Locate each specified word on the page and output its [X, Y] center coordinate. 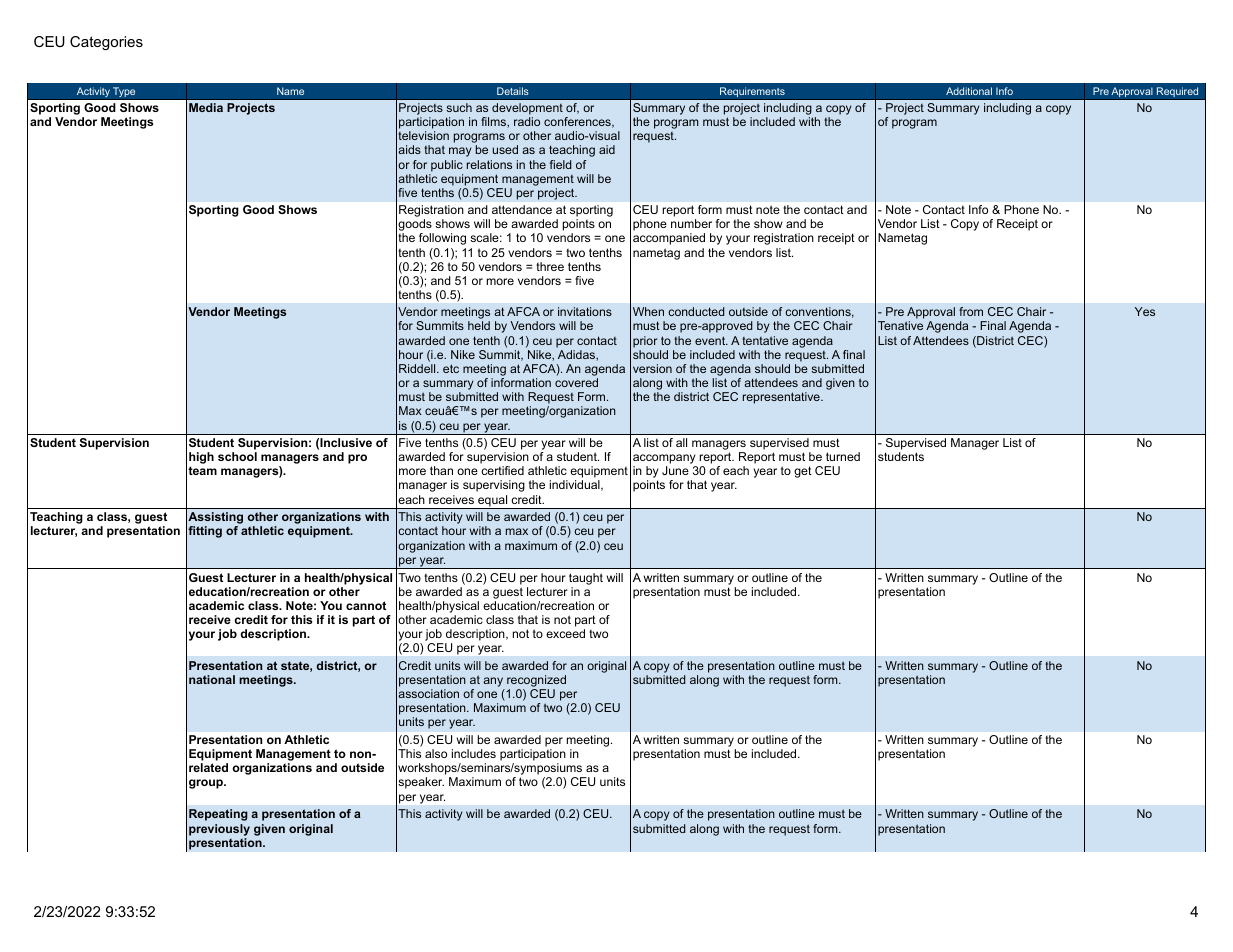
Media [206, 107]
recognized [536, 681]
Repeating [218, 815]
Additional [969, 91]
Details [513, 91]
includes [474, 753]
